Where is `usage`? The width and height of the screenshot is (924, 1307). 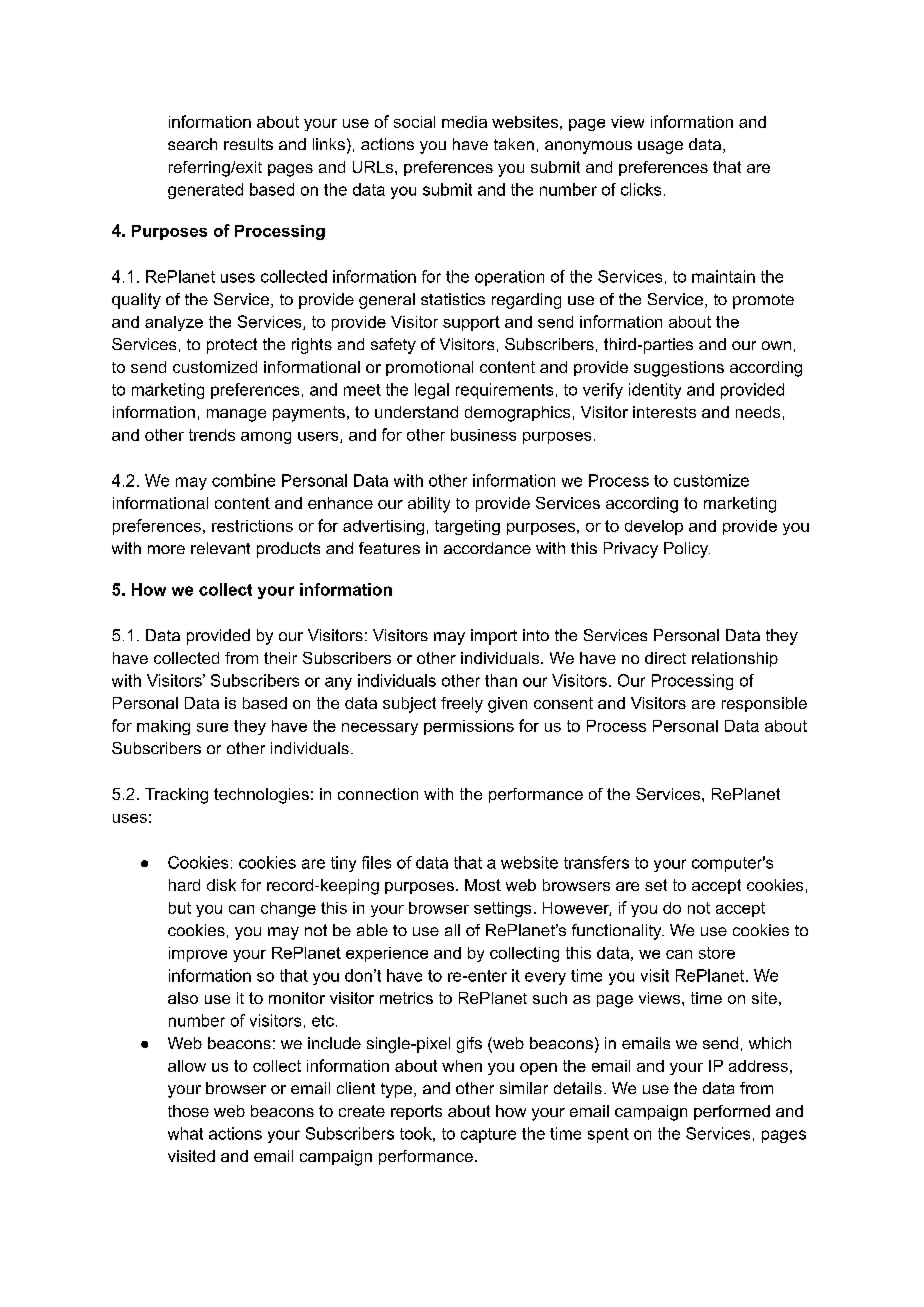
usage is located at coordinates (660, 147).
